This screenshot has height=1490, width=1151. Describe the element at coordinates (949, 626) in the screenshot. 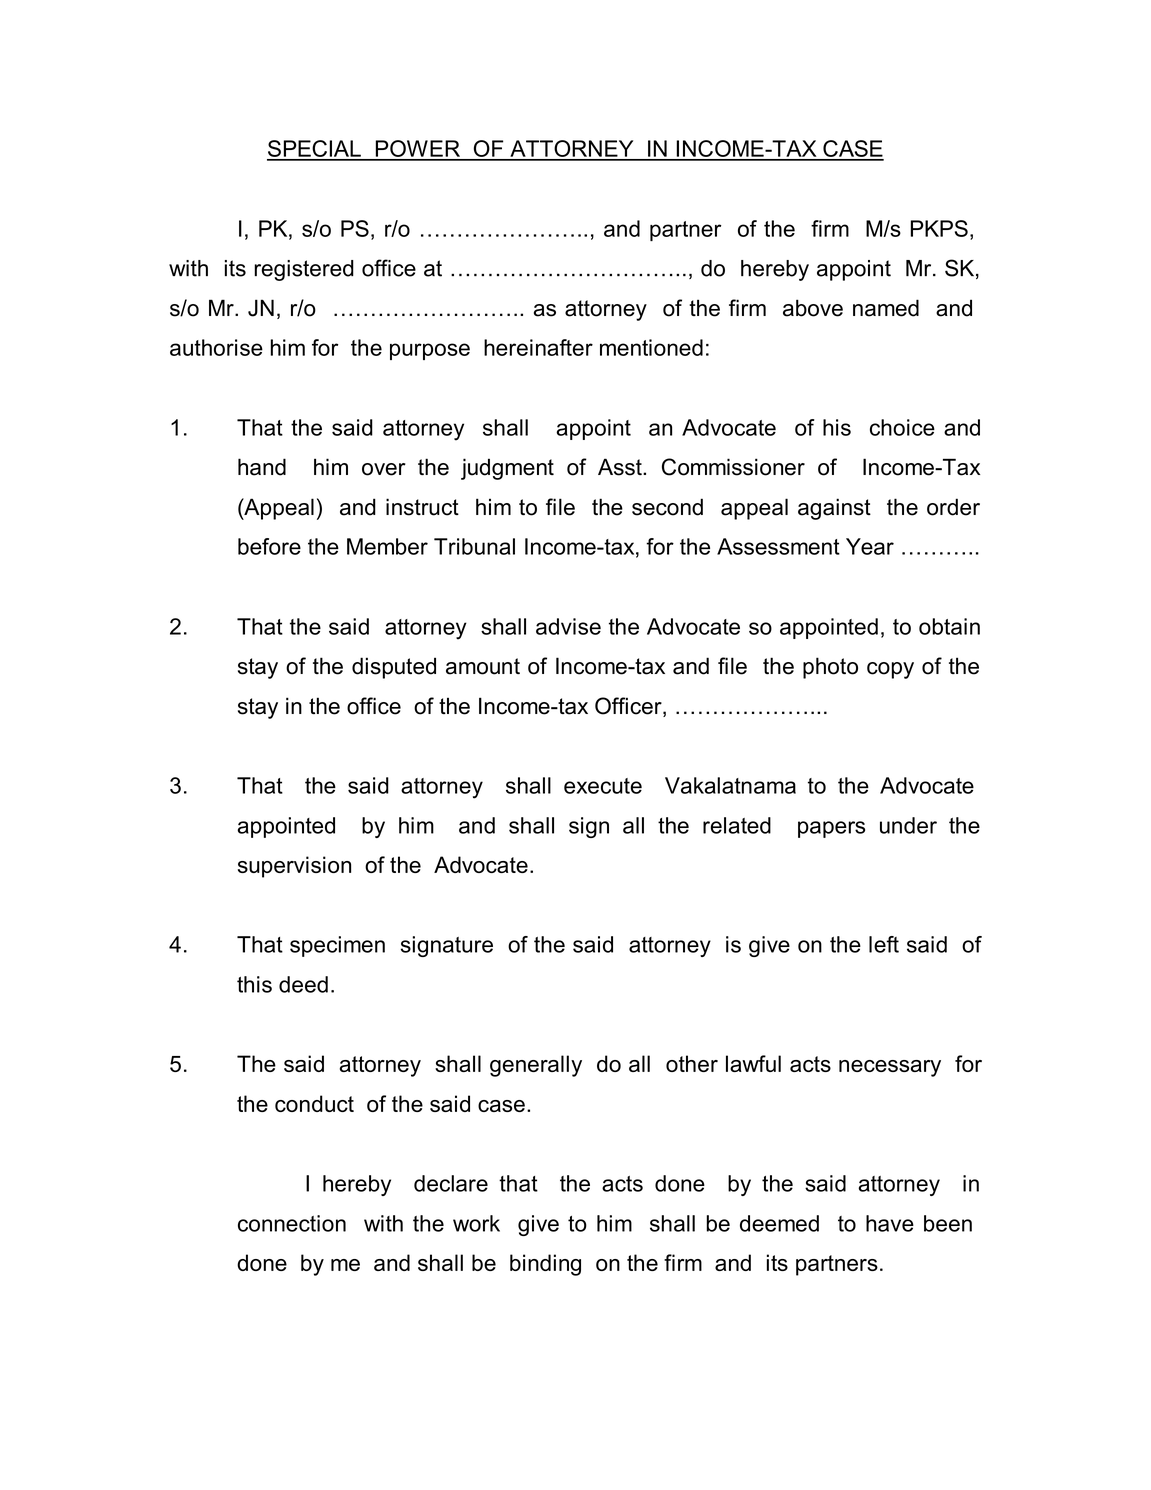

I see `obtain` at that location.
